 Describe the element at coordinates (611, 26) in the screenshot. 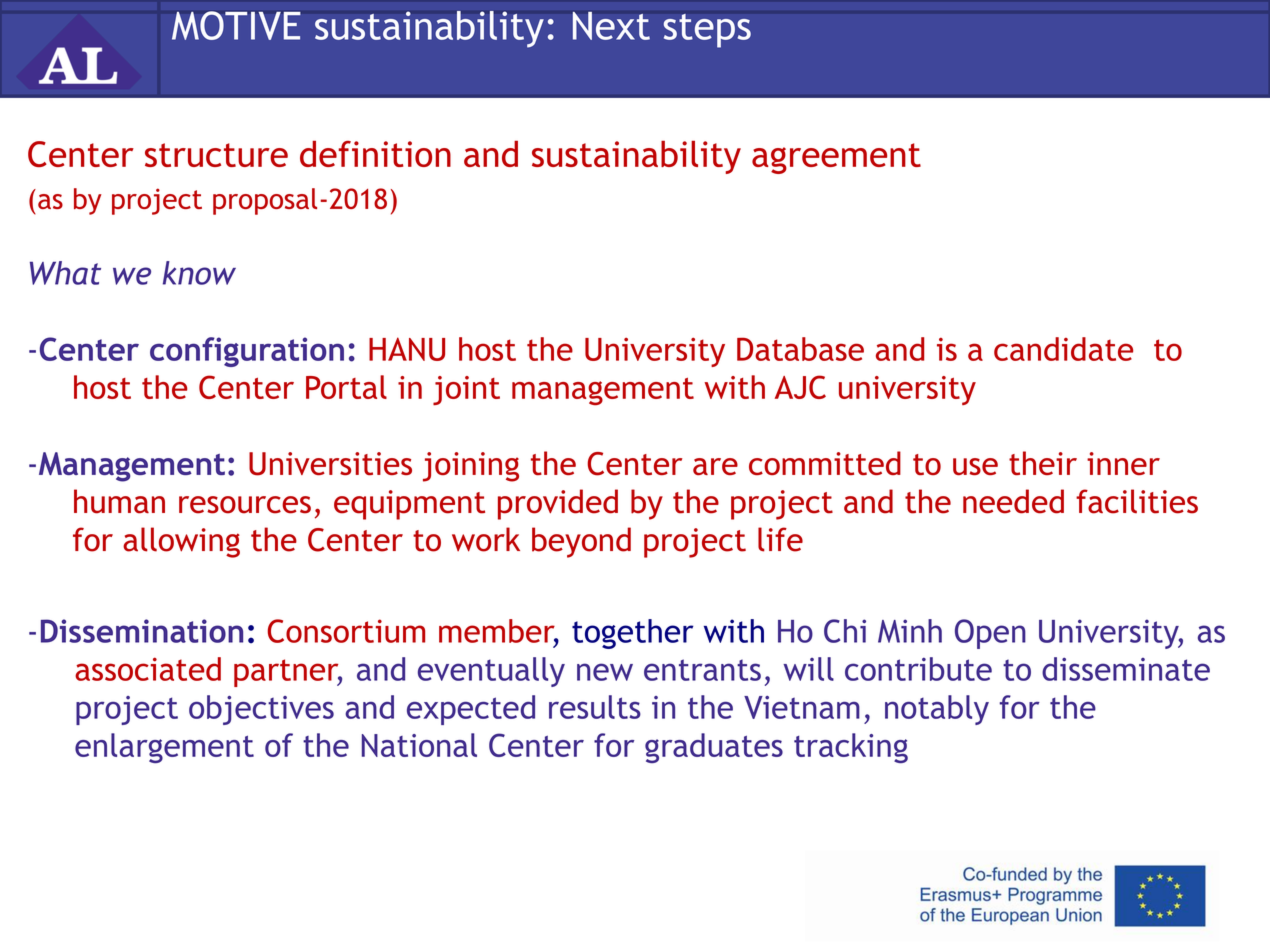

I see `Next` at that location.
